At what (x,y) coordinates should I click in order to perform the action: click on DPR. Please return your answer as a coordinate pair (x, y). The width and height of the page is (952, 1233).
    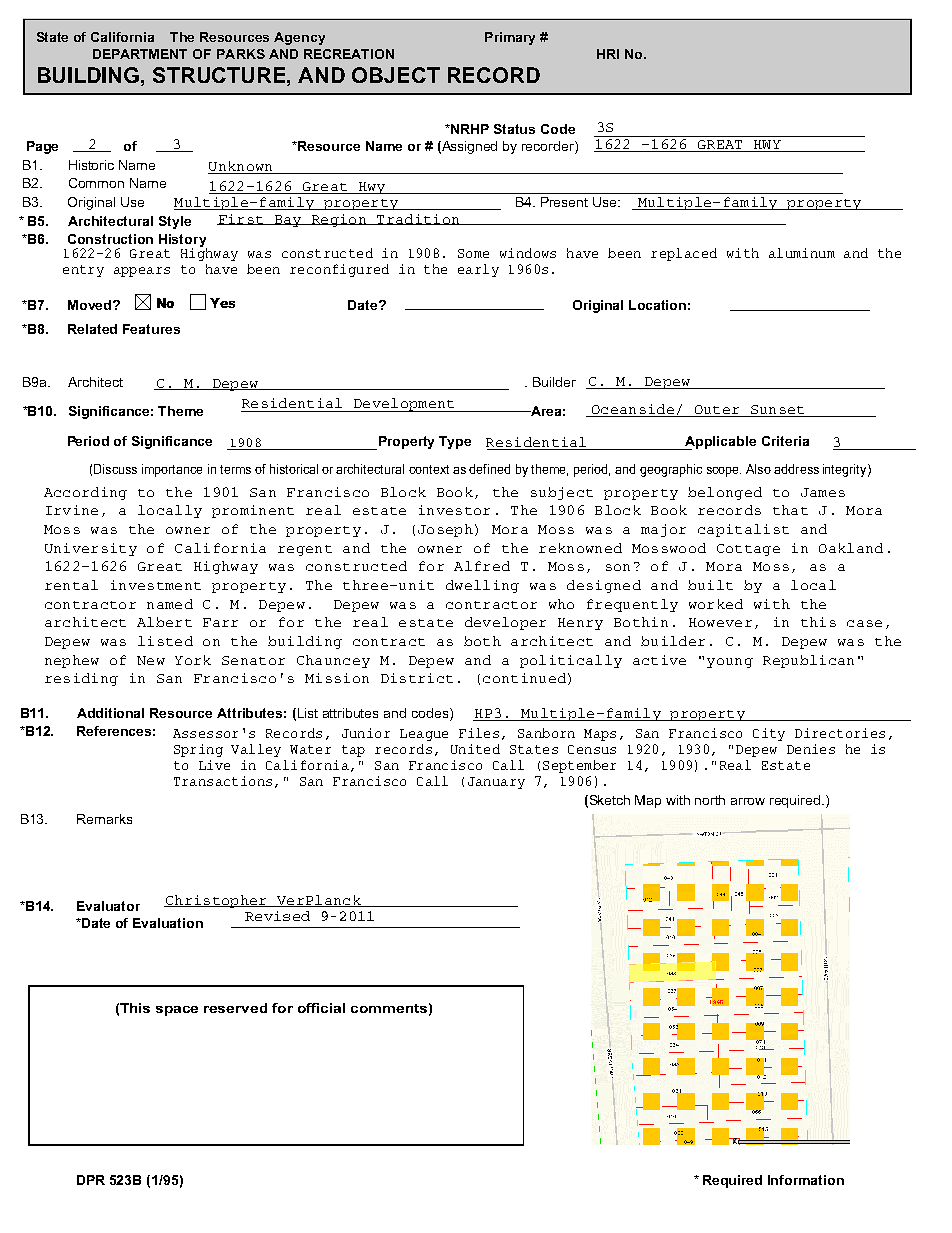
    Looking at the image, I should click on (91, 1180).
